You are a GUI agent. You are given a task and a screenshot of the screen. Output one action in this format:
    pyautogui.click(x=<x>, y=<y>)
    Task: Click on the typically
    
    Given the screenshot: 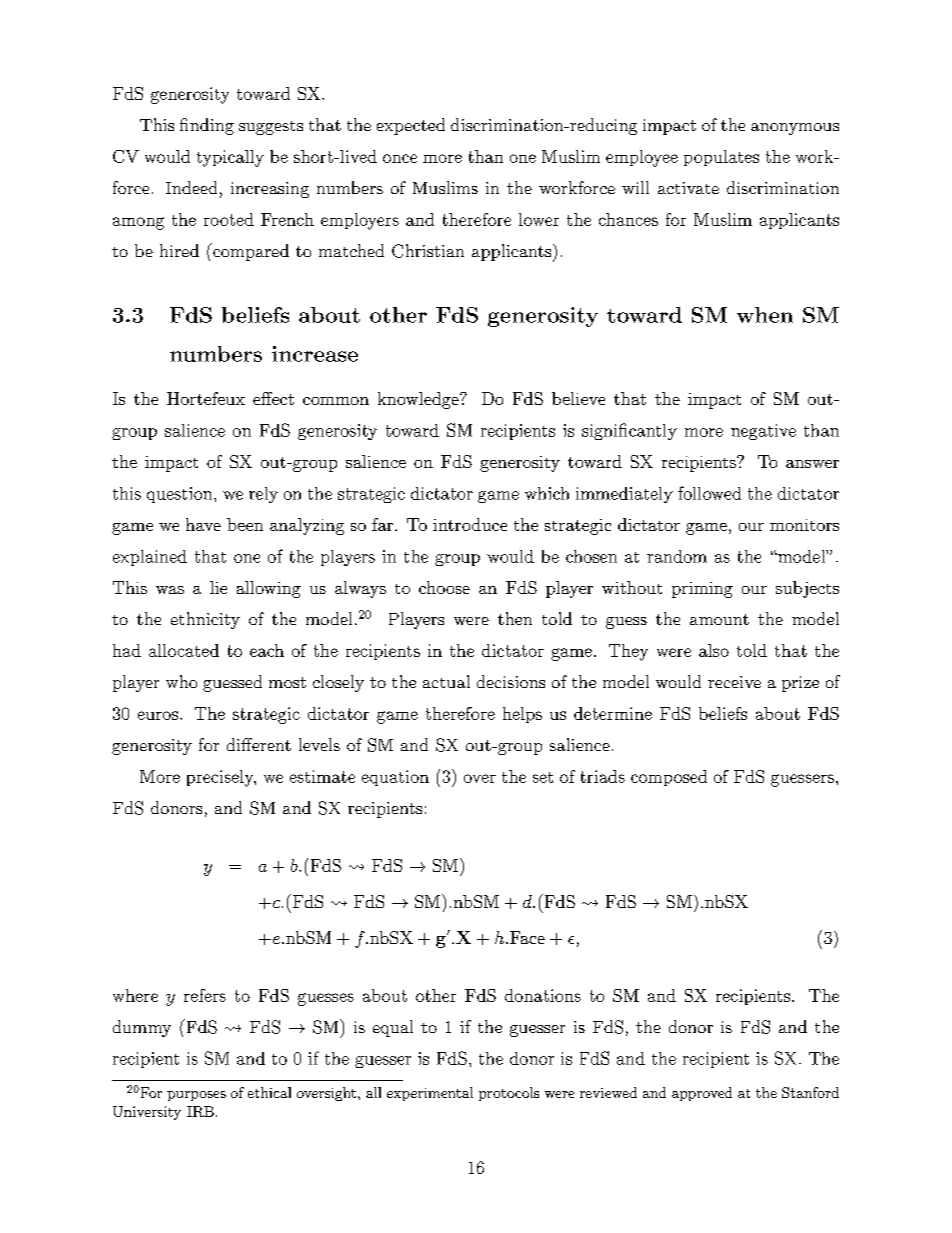 What is the action you would take?
    pyautogui.click(x=230, y=158)
